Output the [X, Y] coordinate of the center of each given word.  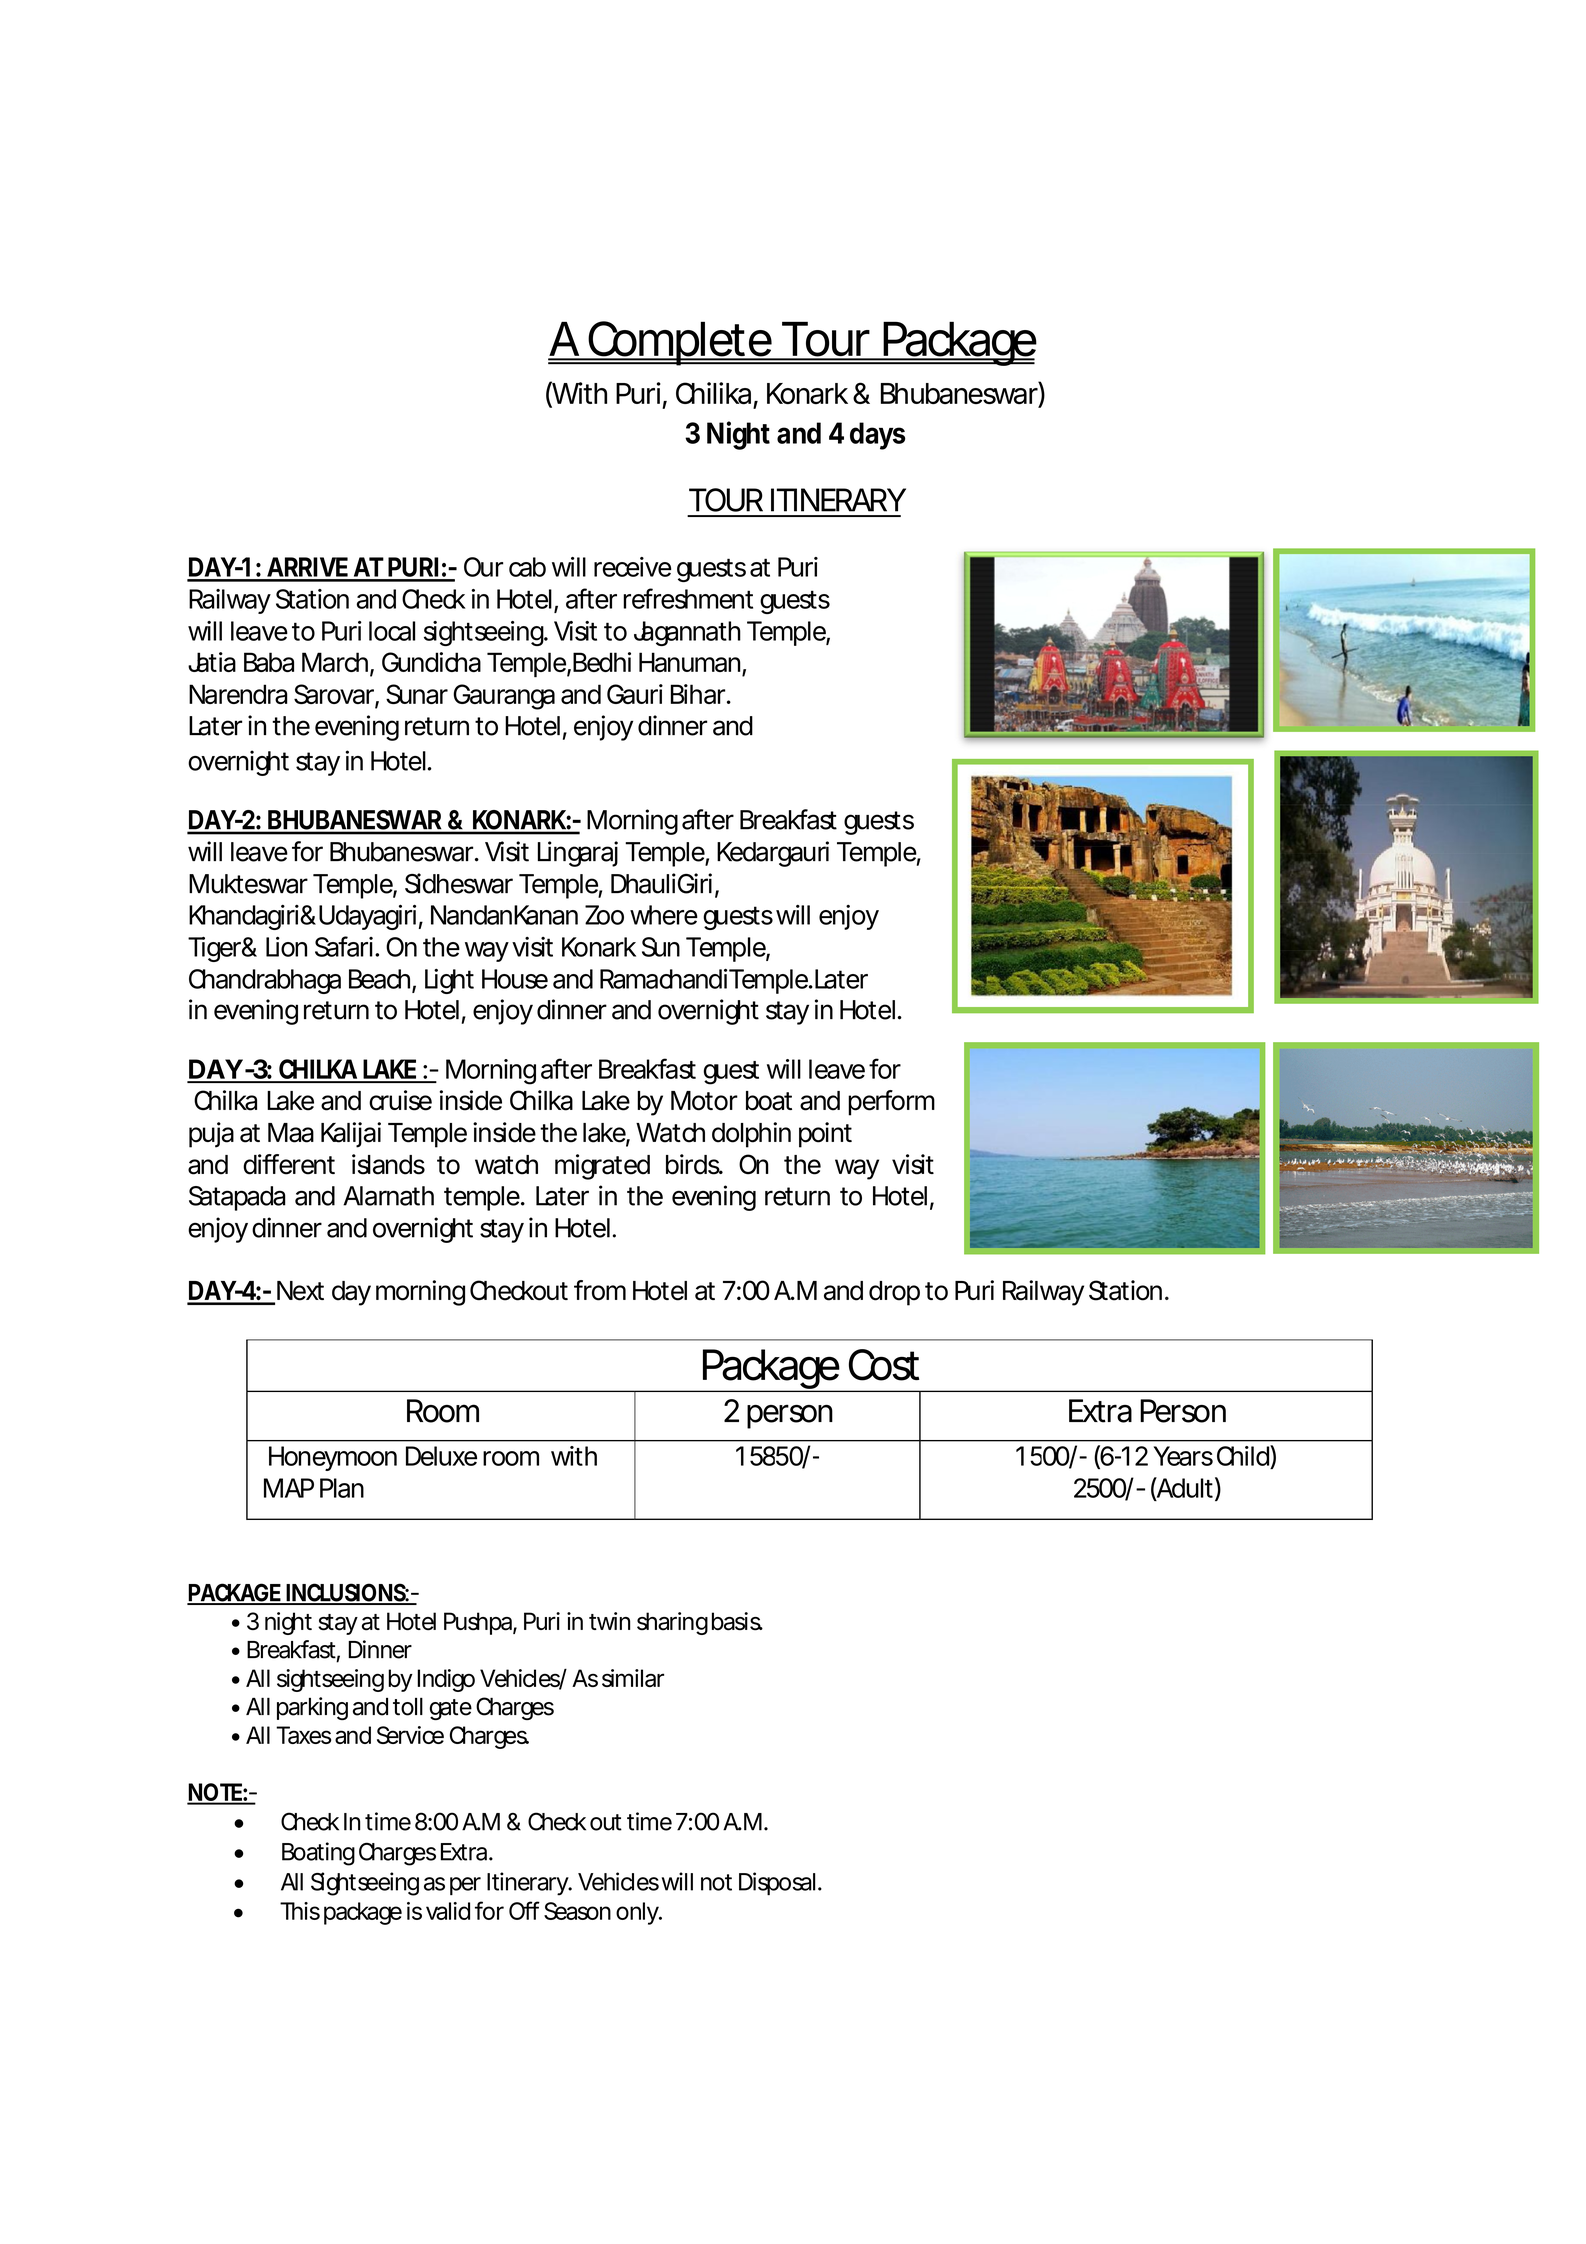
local [392, 631]
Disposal [777, 1883]
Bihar [698, 694]
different [289, 1164]
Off [524, 1910]
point [825, 1135]
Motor [704, 1101]
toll [408, 1707]
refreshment [688, 598]
